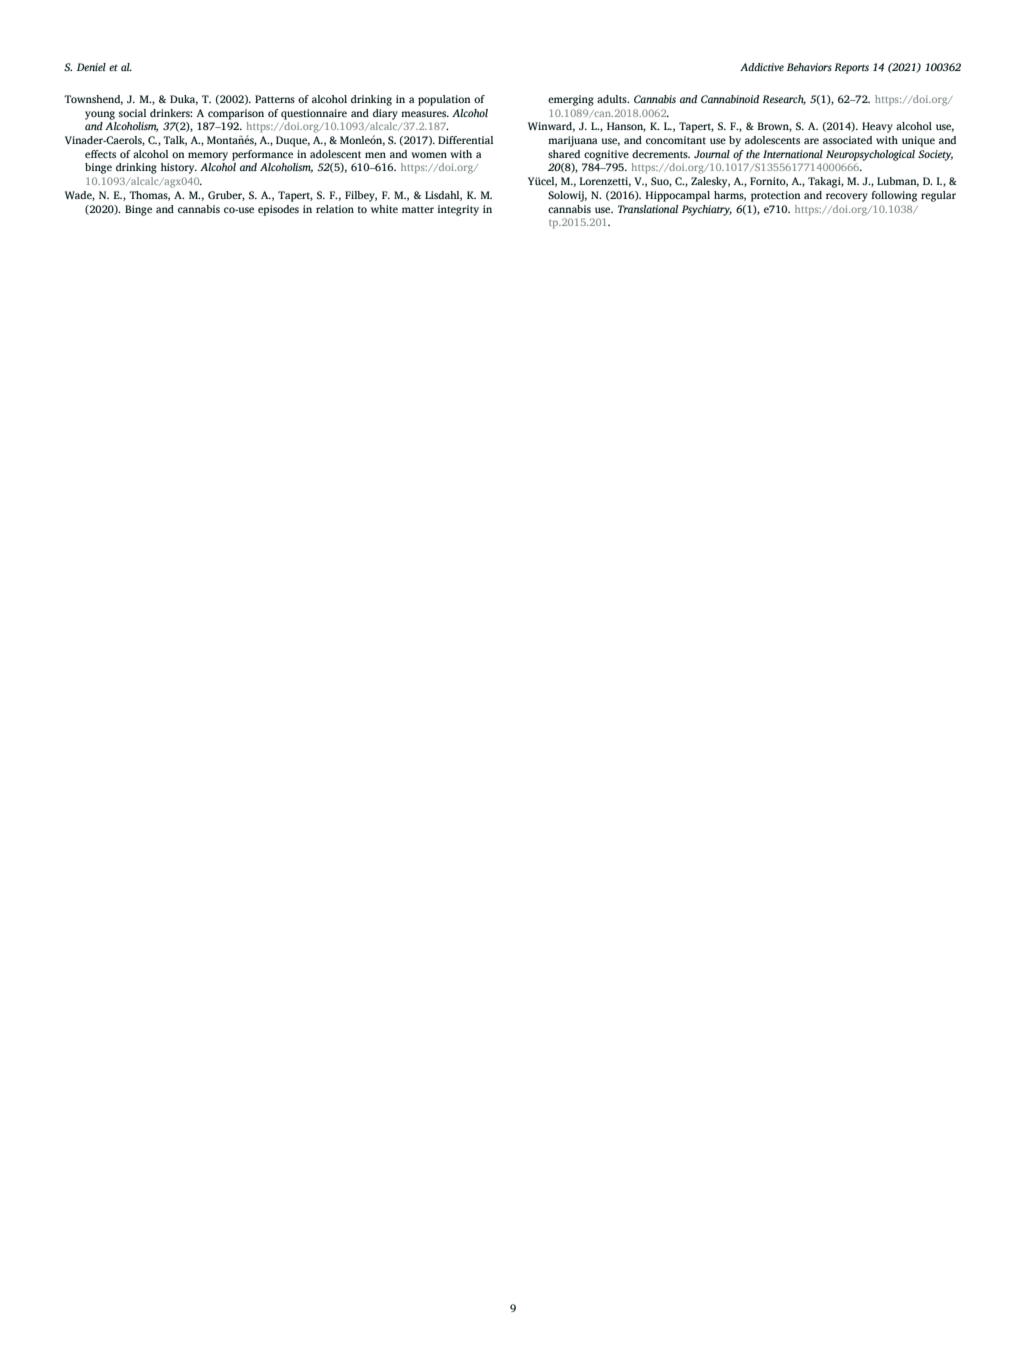 The width and height of the screenshot is (1025, 1366). Describe the element at coordinates (100, 154) in the screenshot. I see `effects` at that location.
